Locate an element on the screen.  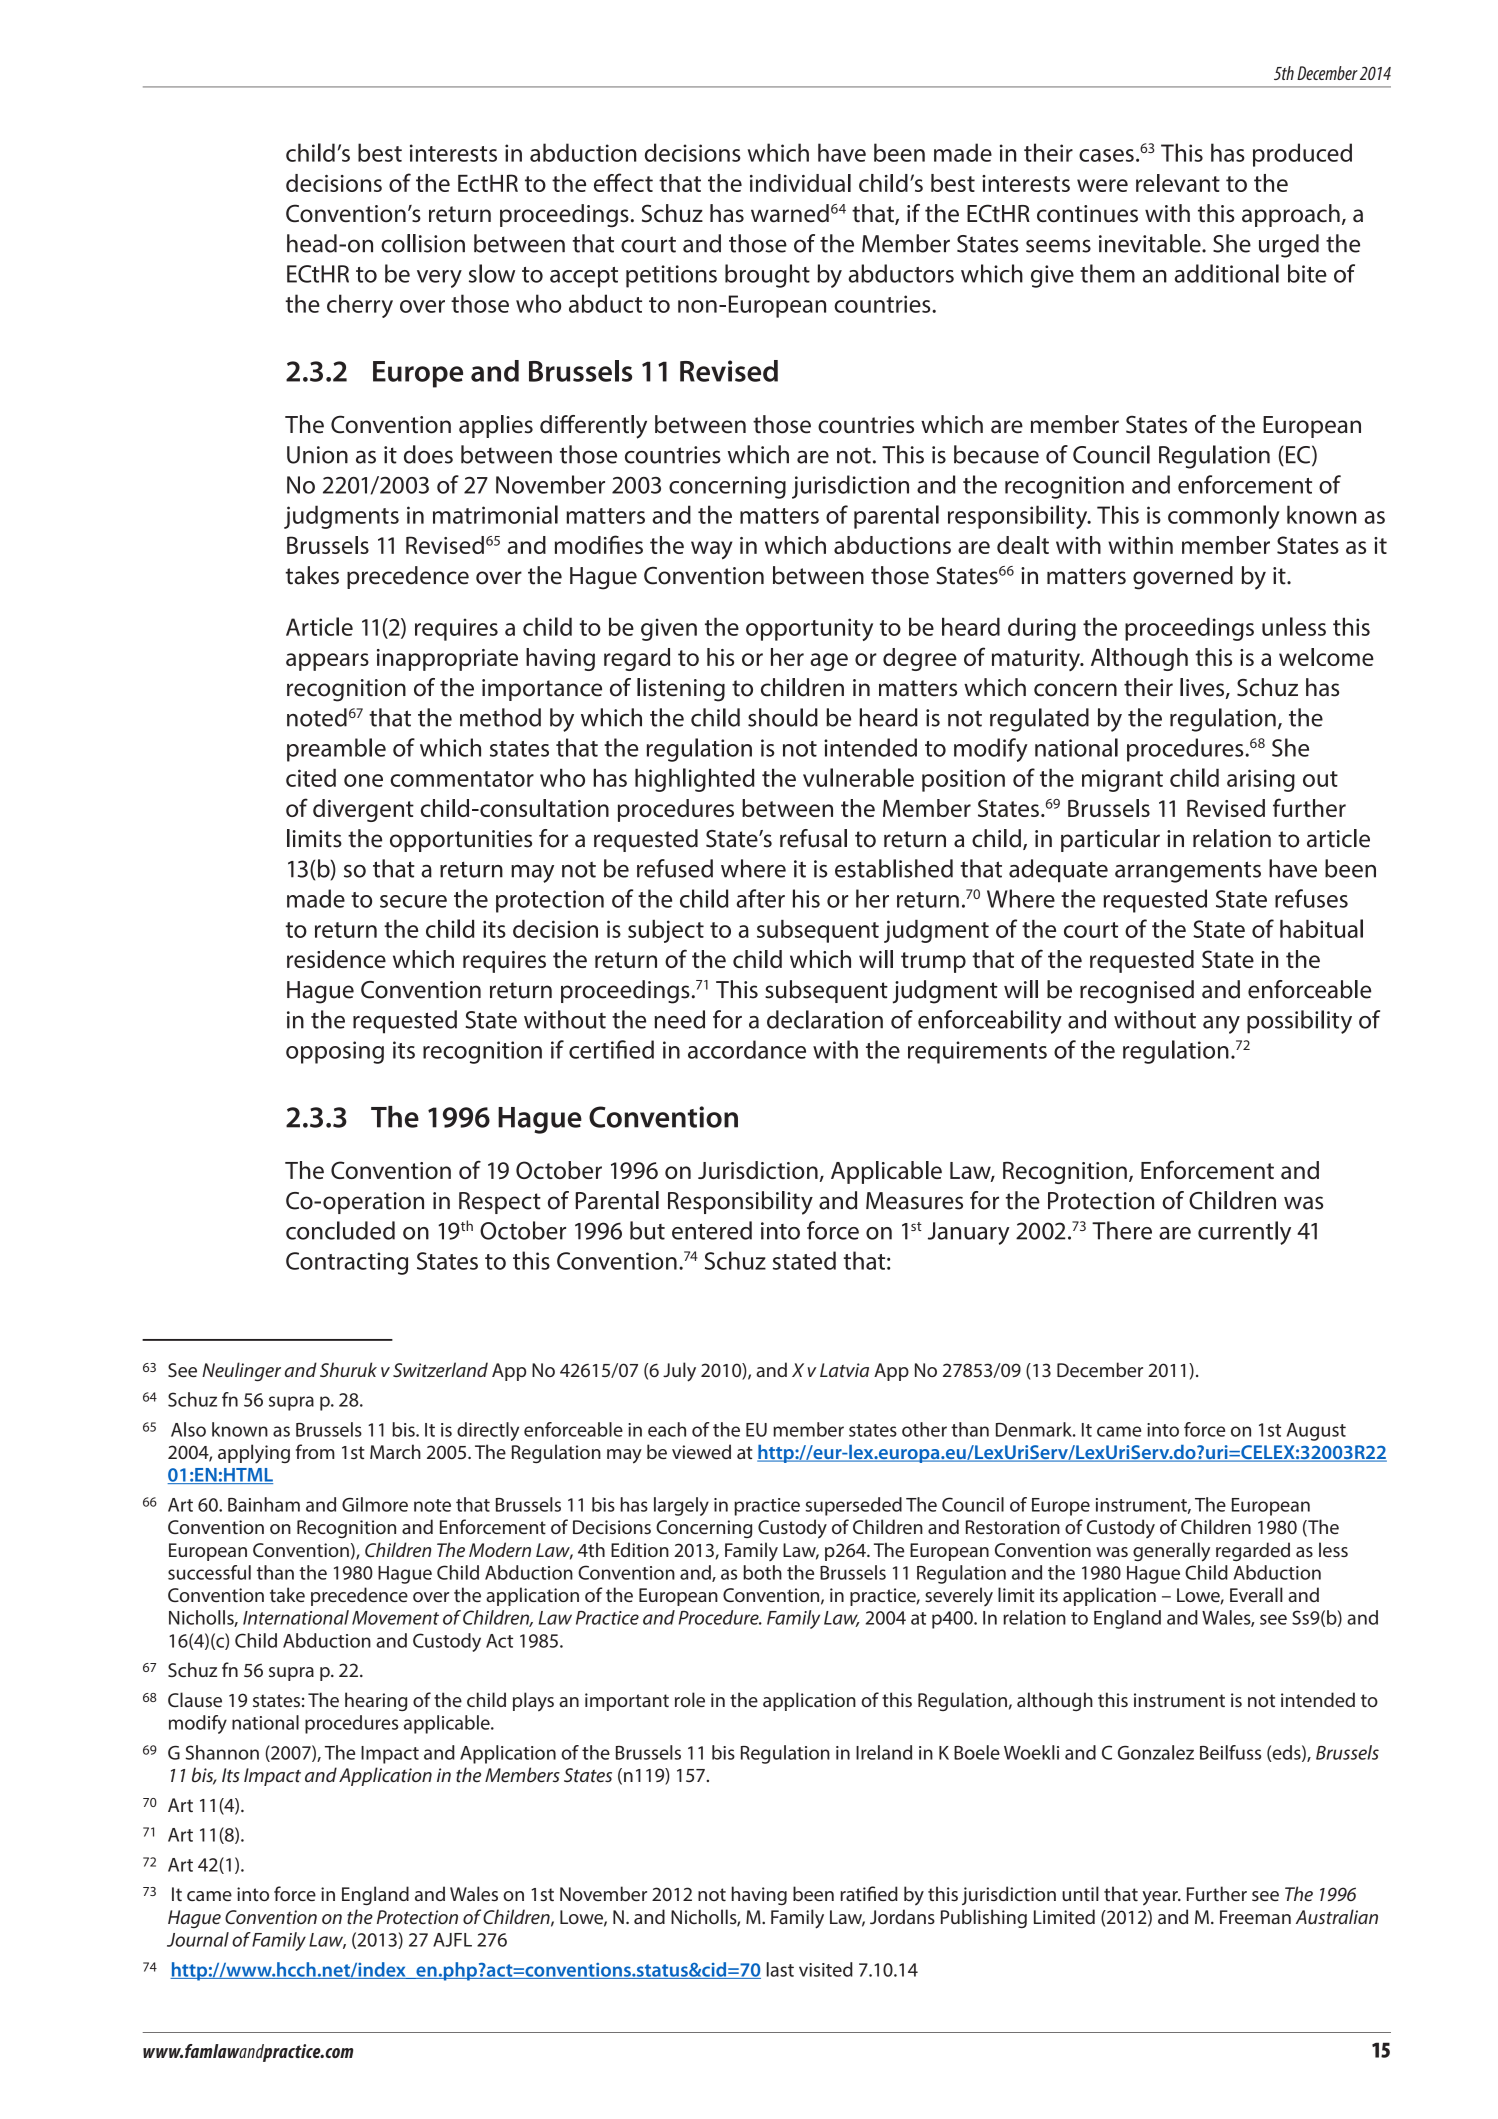
from is located at coordinates (315, 1451).
